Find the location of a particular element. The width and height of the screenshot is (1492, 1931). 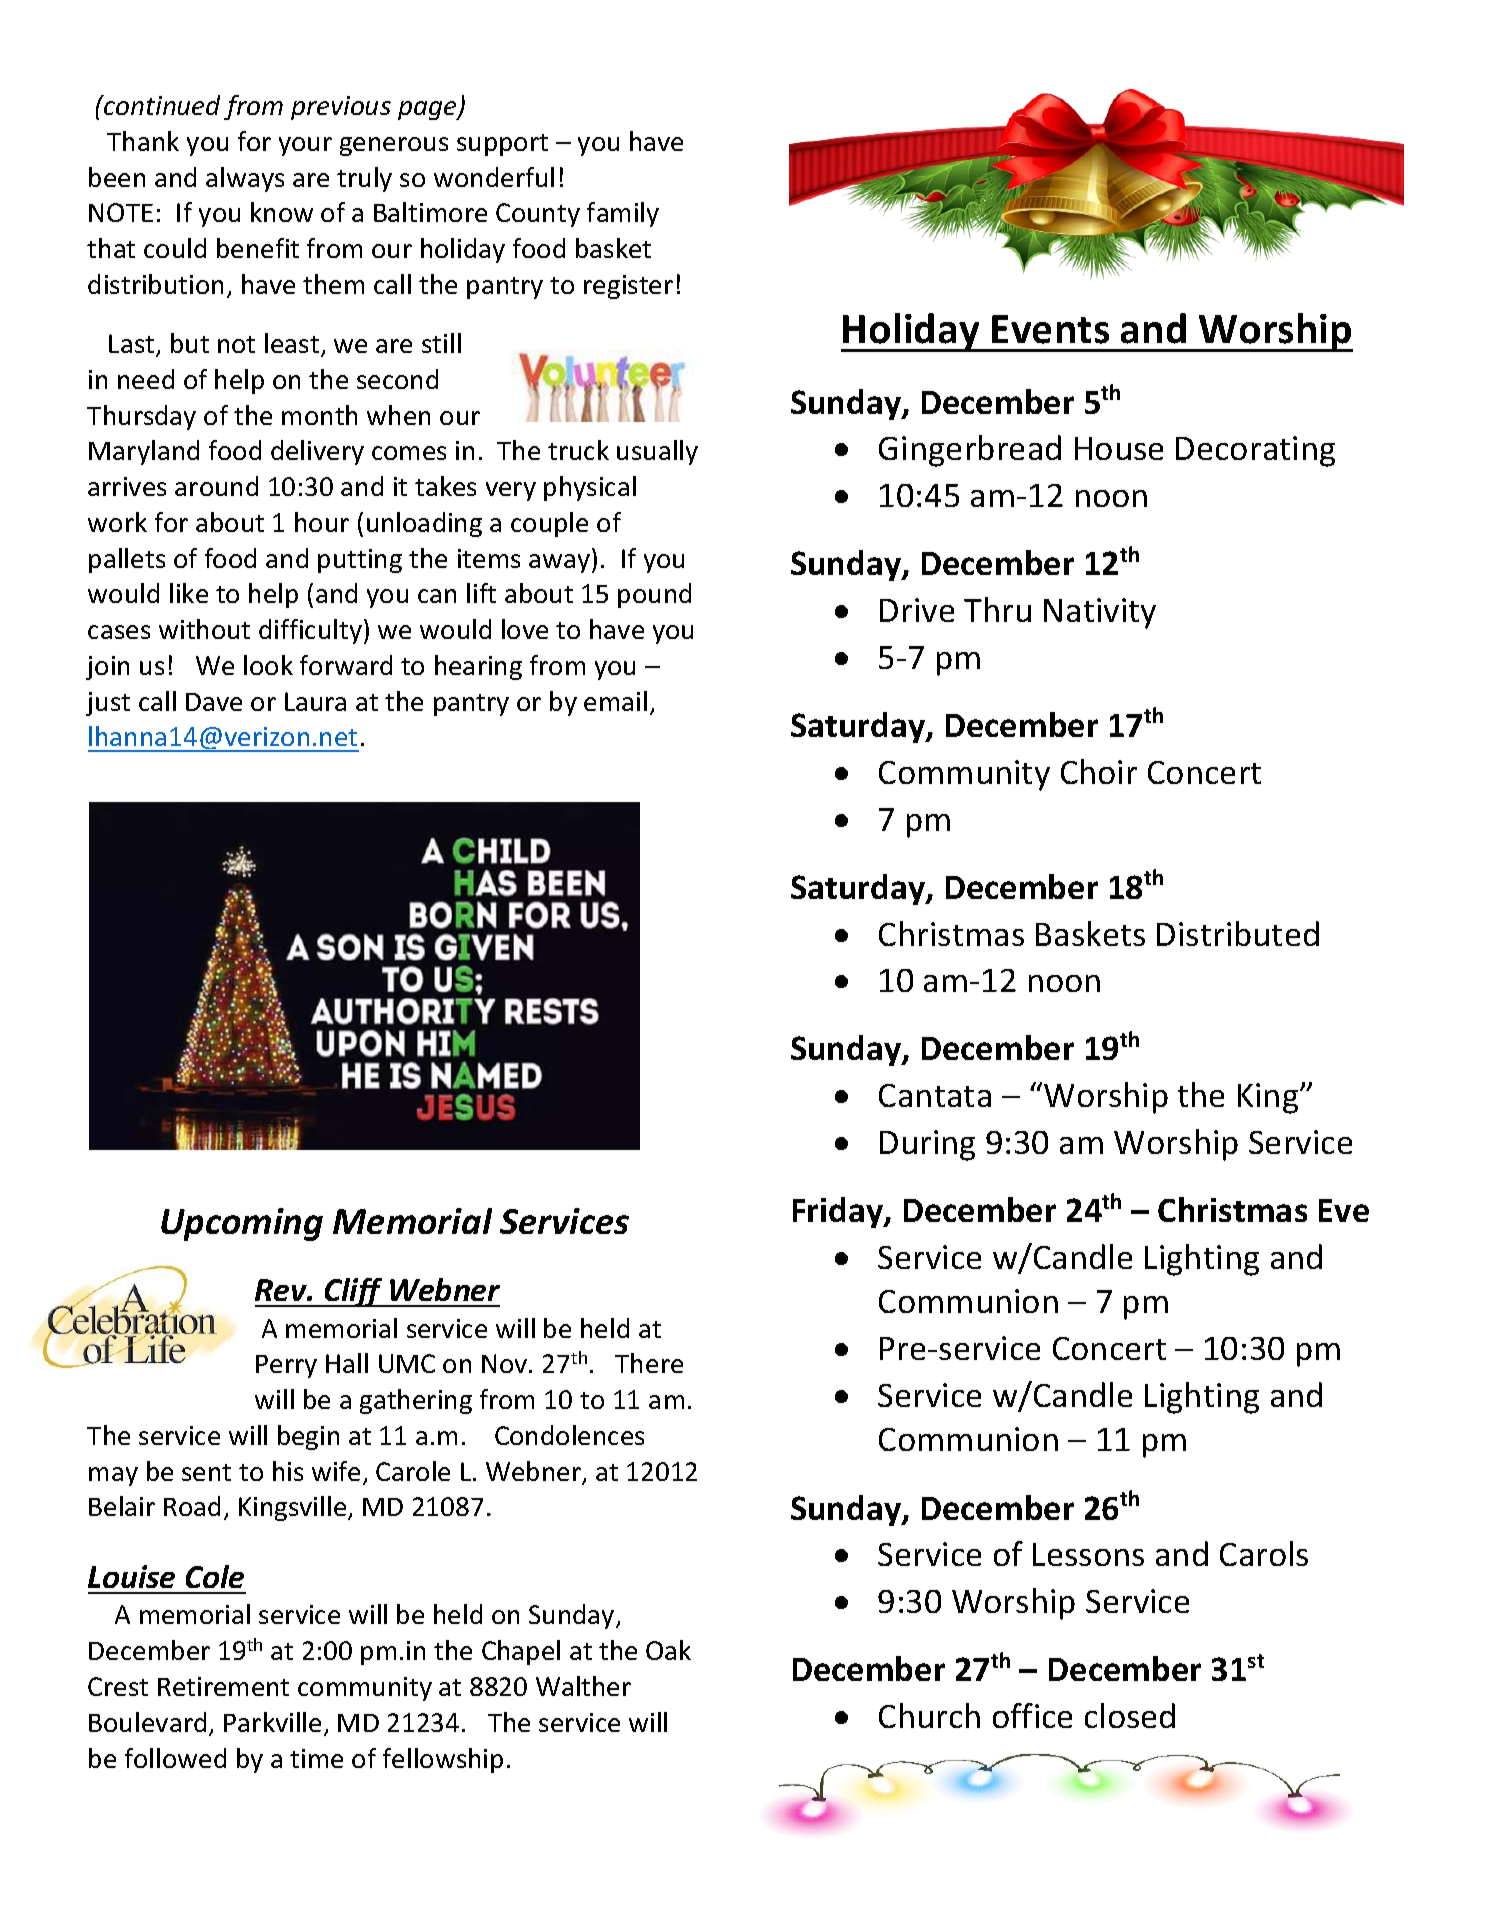

Dave is located at coordinates (214, 702).
